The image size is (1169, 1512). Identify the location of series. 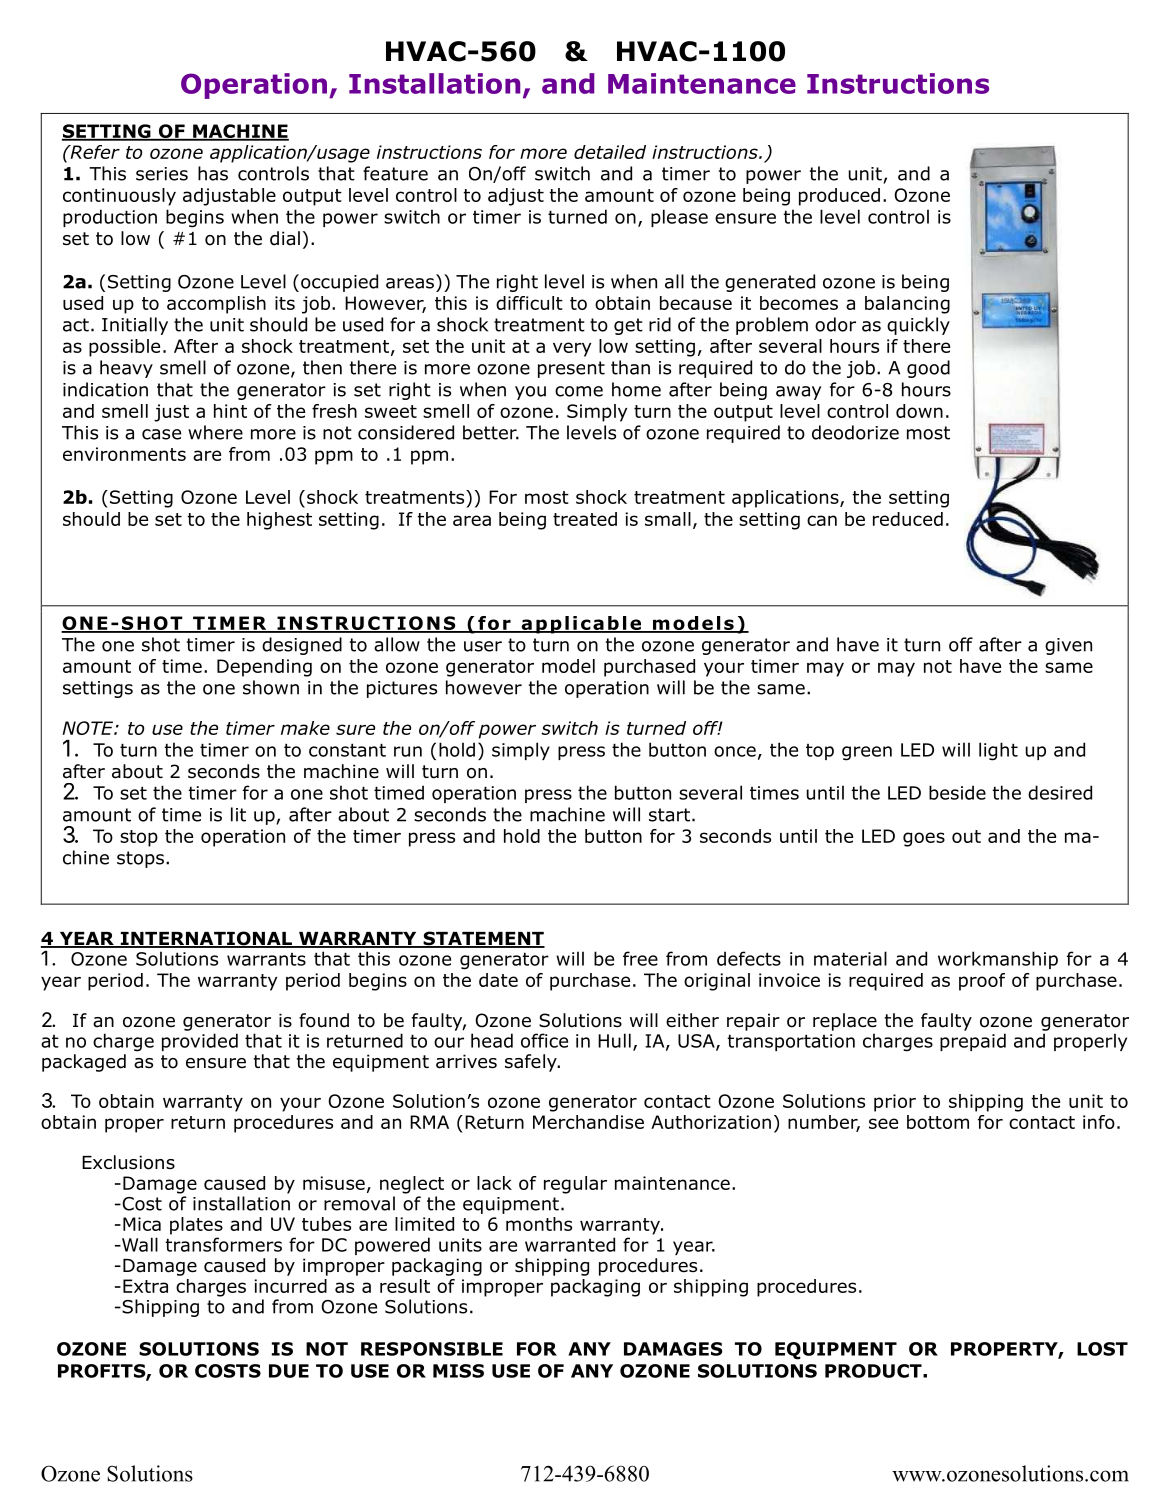
(162, 174).
